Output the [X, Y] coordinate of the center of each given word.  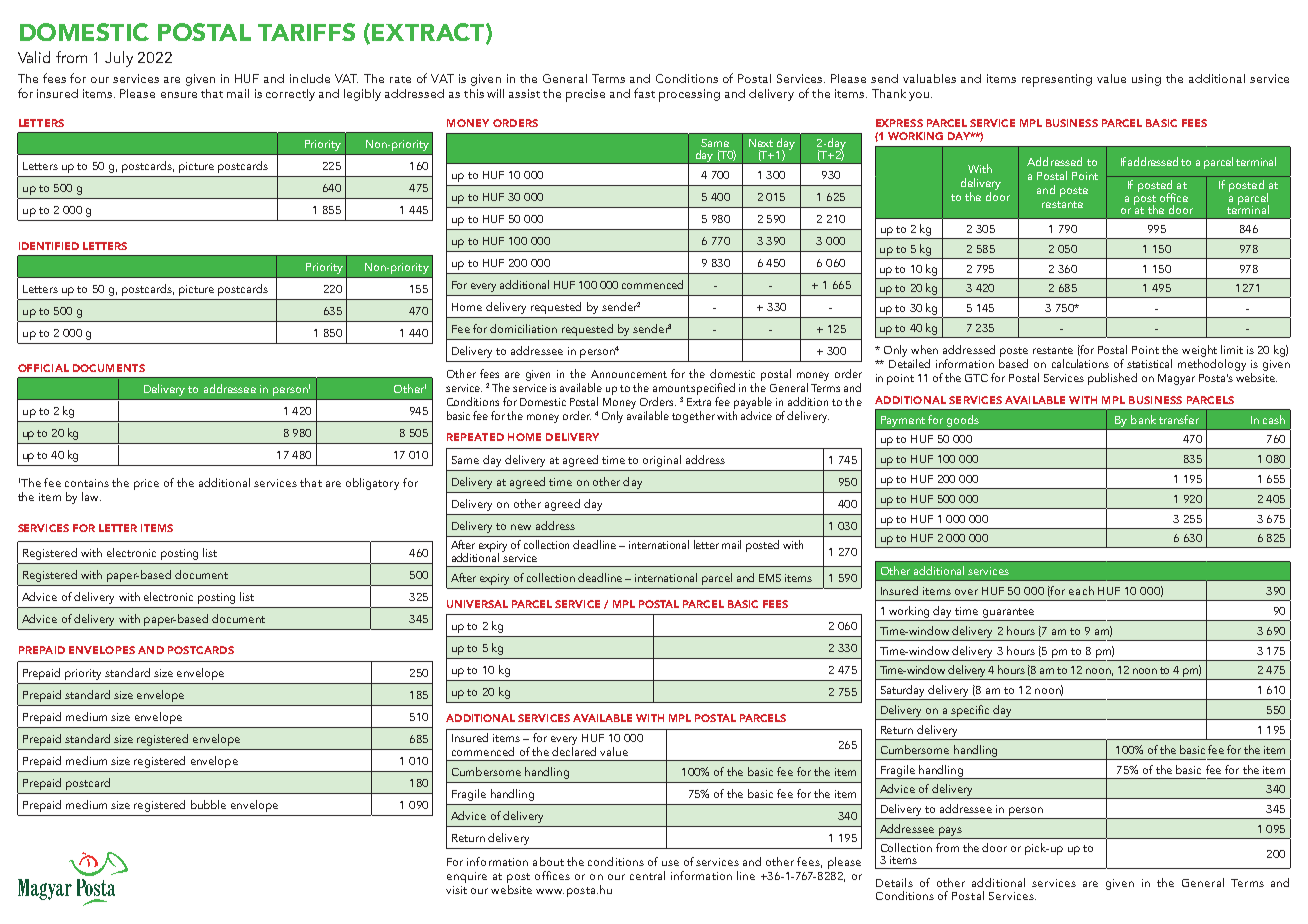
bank [1143, 419]
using [1146, 80]
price [146, 484]
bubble [208, 804]
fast [644, 93]
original [662, 461]
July [119, 59]
